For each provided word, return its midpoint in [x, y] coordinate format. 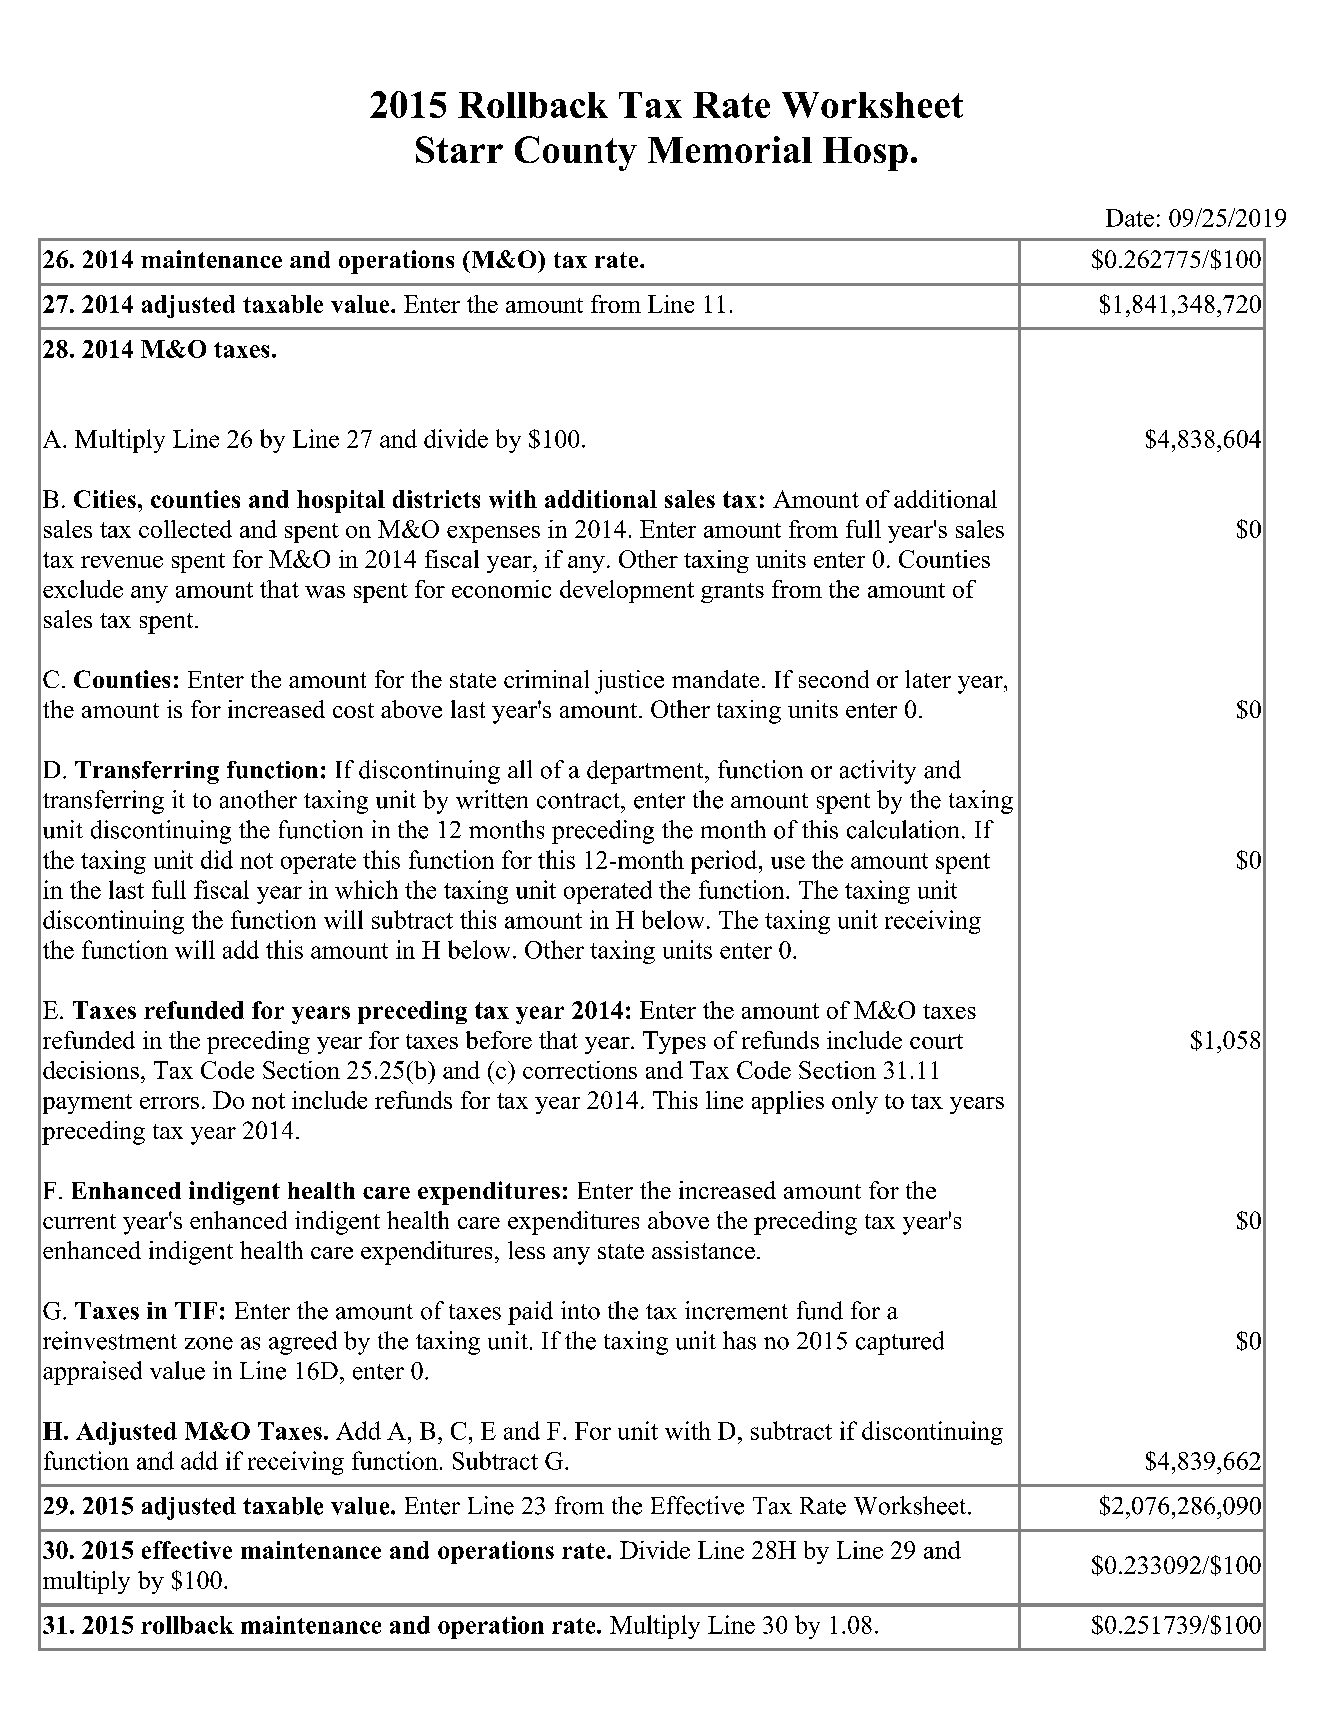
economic [501, 589]
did [217, 859]
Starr [459, 149]
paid [530, 1313]
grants [732, 593]
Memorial [730, 149]
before [499, 1040]
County [576, 153]
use [788, 862]
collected [185, 529]
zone [209, 1343]
